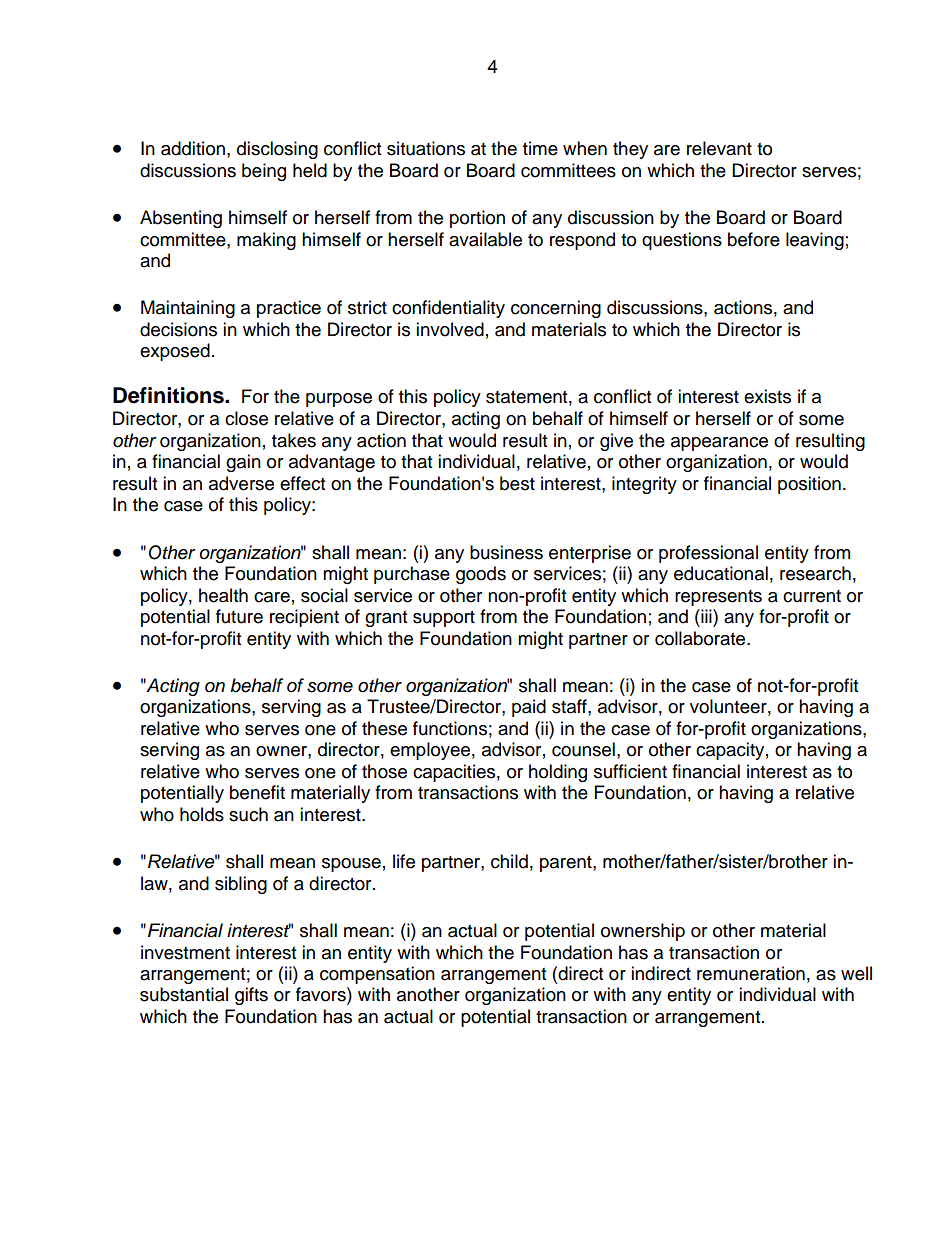 This screenshot has width=952, height=1233. Describe the element at coordinates (815, 573) in the screenshot. I see `research` at that location.
